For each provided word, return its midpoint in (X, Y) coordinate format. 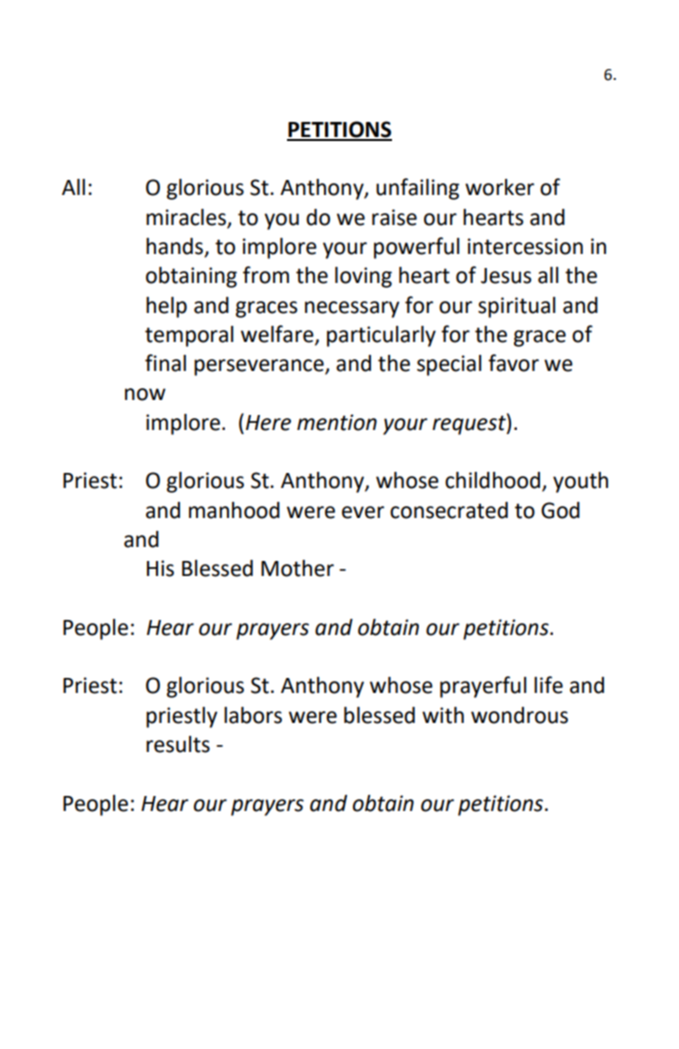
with (443, 715)
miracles (186, 217)
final (165, 363)
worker (499, 187)
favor (513, 363)
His (160, 568)
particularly (381, 336)
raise (394, 217)
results (178, 744)
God (560, 510)
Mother (297, 568)
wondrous (519, 715)
